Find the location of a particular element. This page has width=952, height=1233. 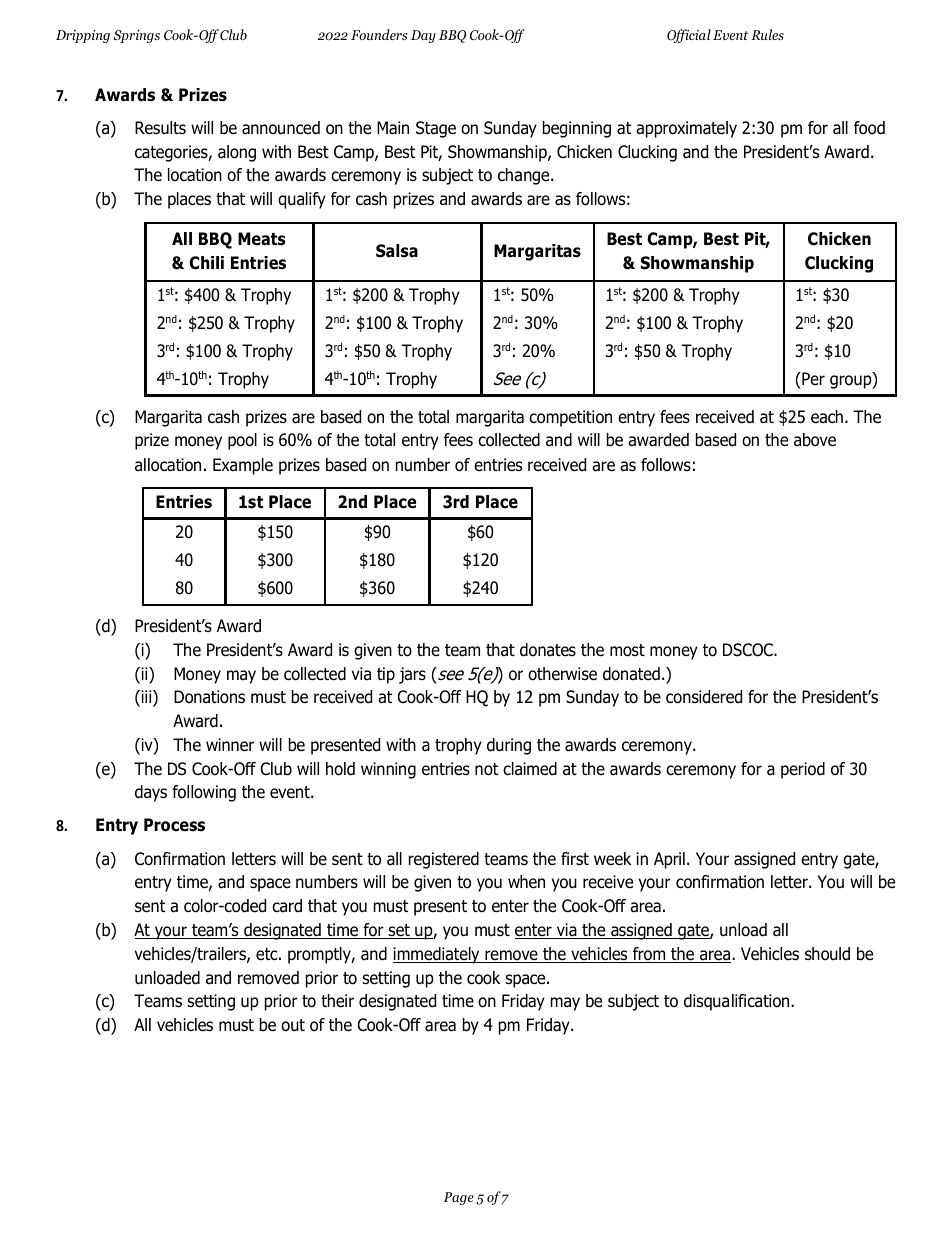

days is located at coordinates (151, 793).
